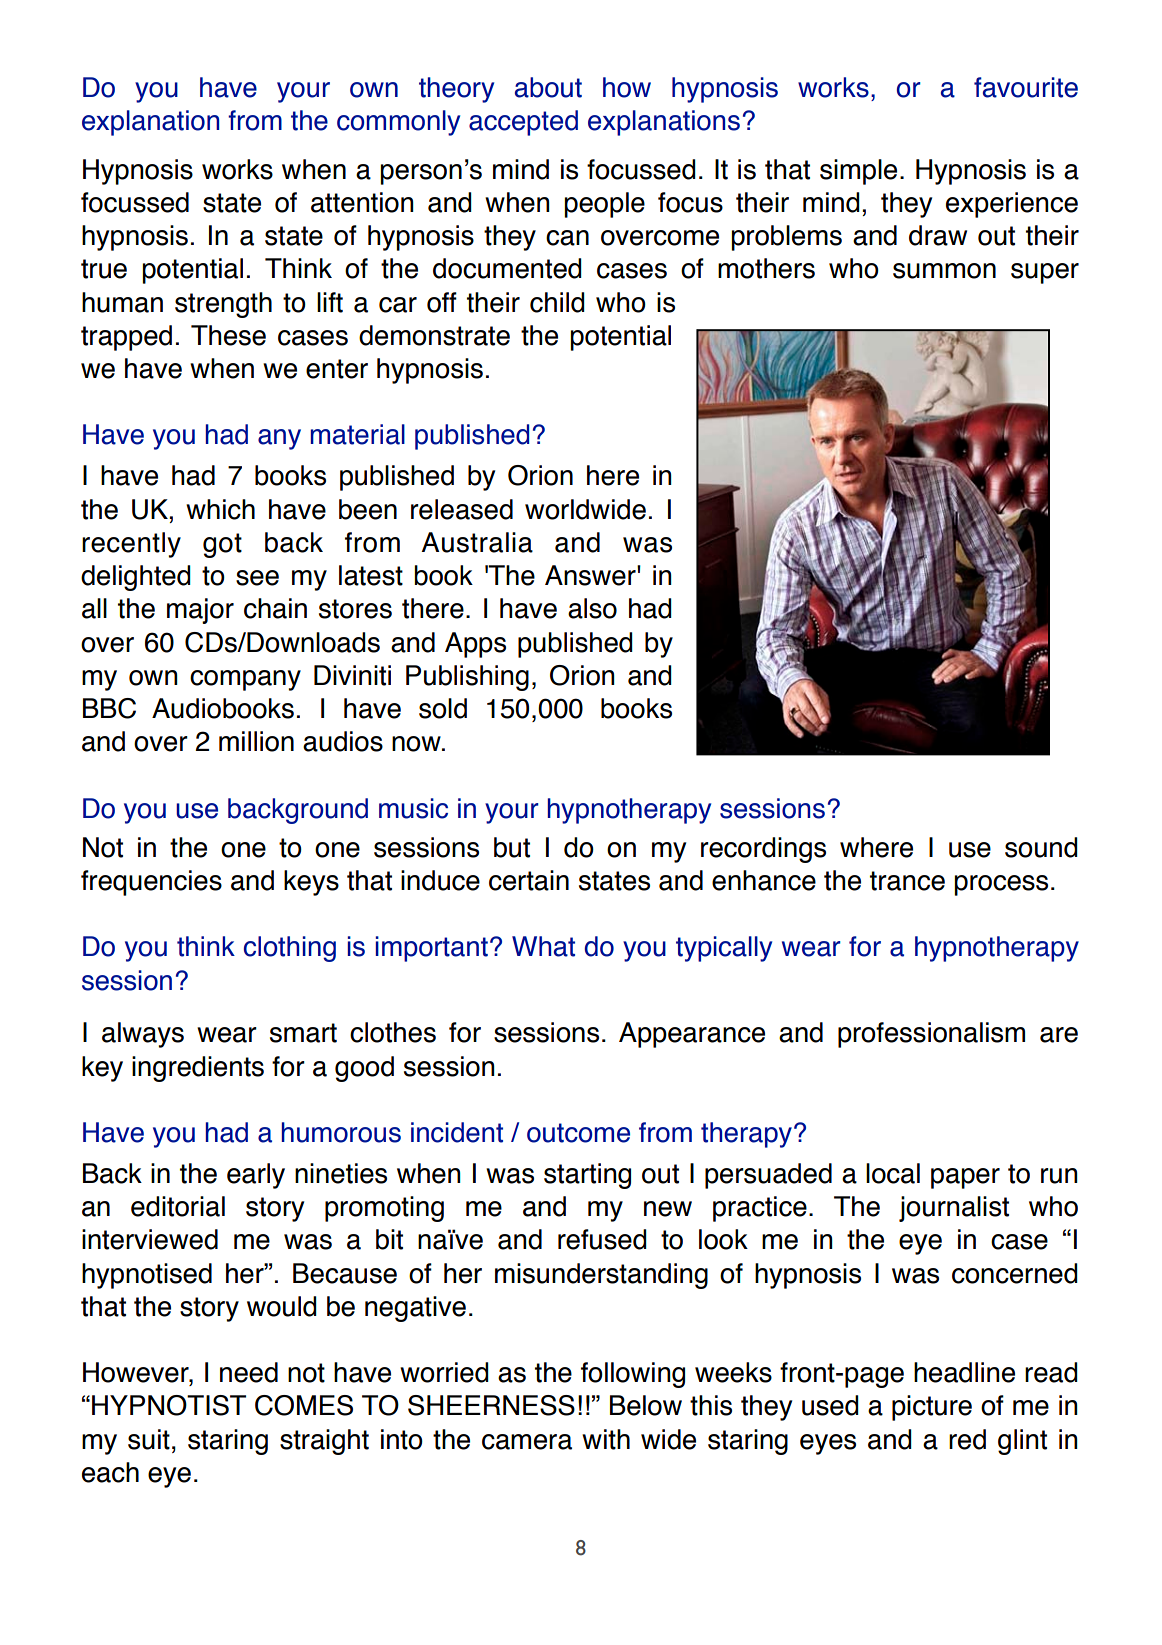  What do you see at coordinates (932, 1408) in the document?
I see `picture` at bounding box center [932, 1408].
